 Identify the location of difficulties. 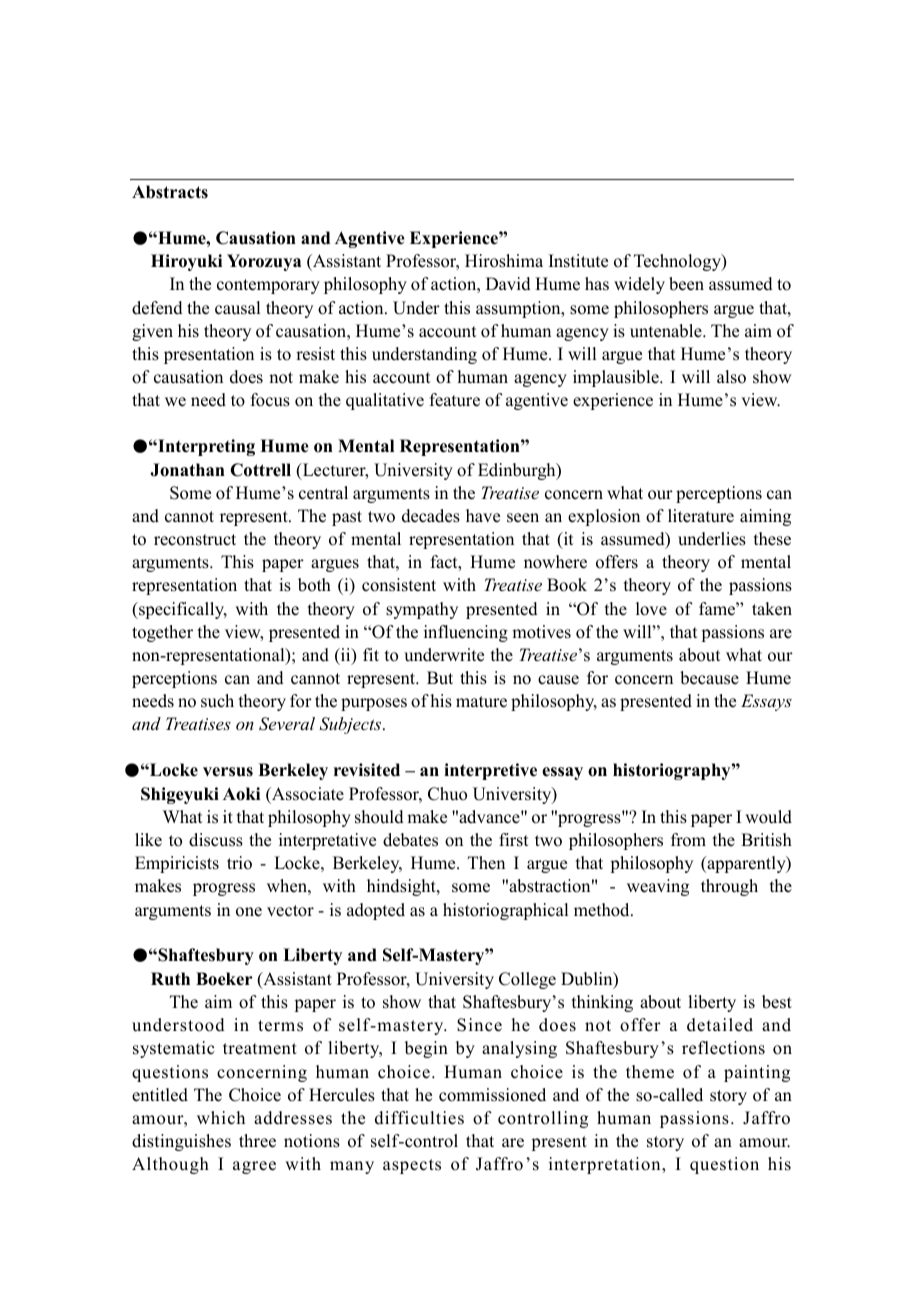
(419, 1118).
